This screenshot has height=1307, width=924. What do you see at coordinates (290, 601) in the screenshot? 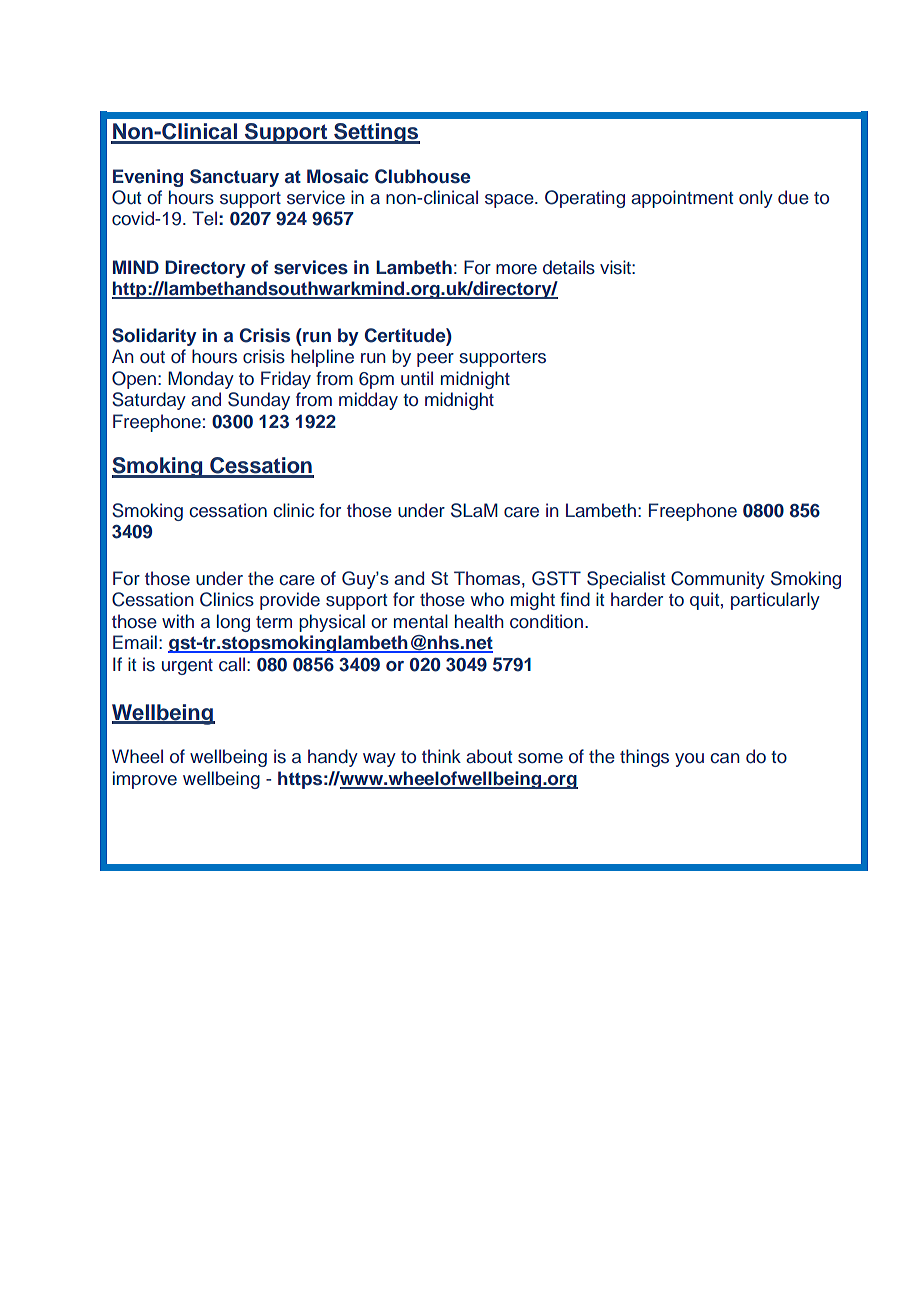
I see `provide` at bounding box center [290, 601].
